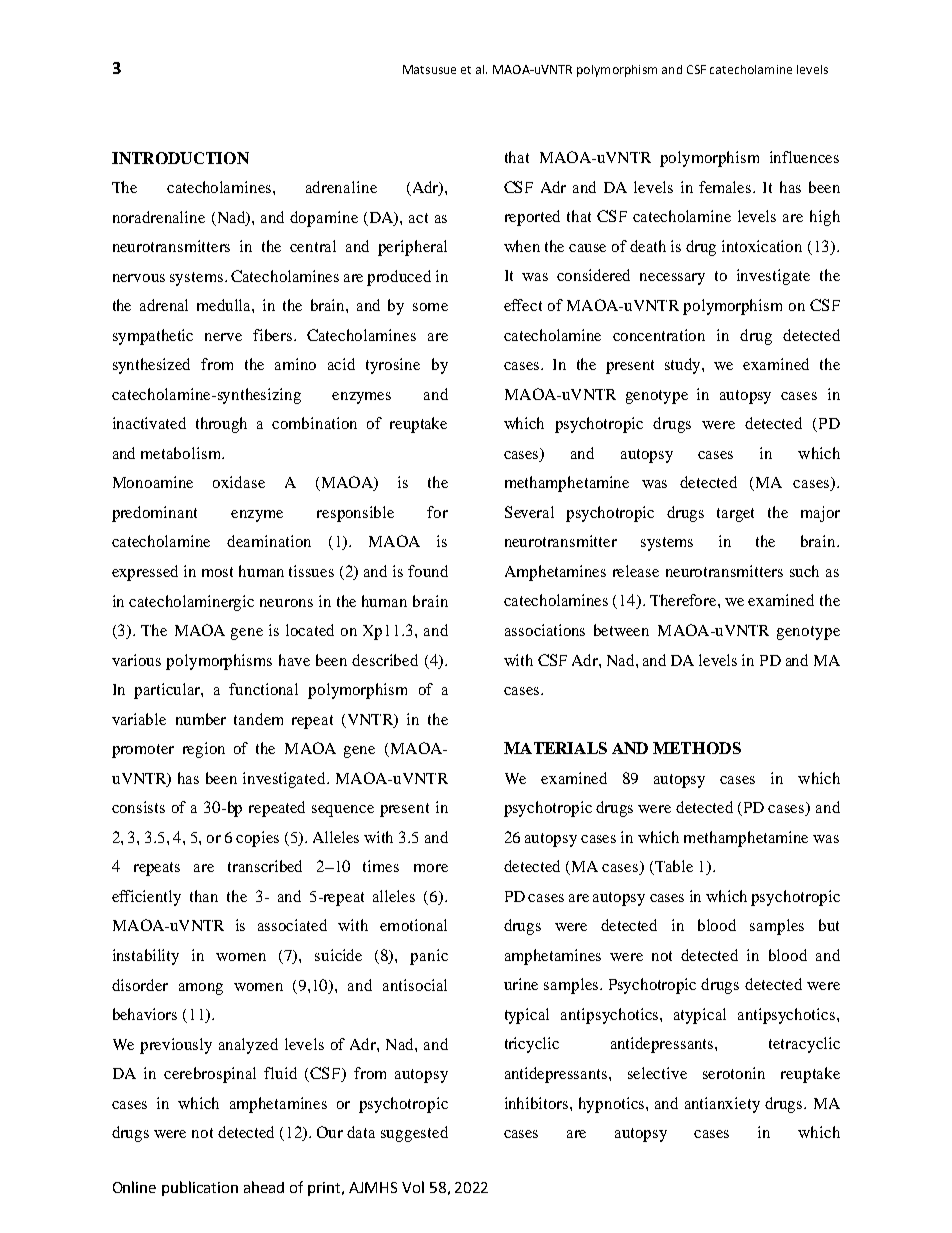 This screenshot has width=952, height=1233. What do you see at coordinates (257, 839) in the screenshot?
I see `copies` at bounding box center [257, 839].
